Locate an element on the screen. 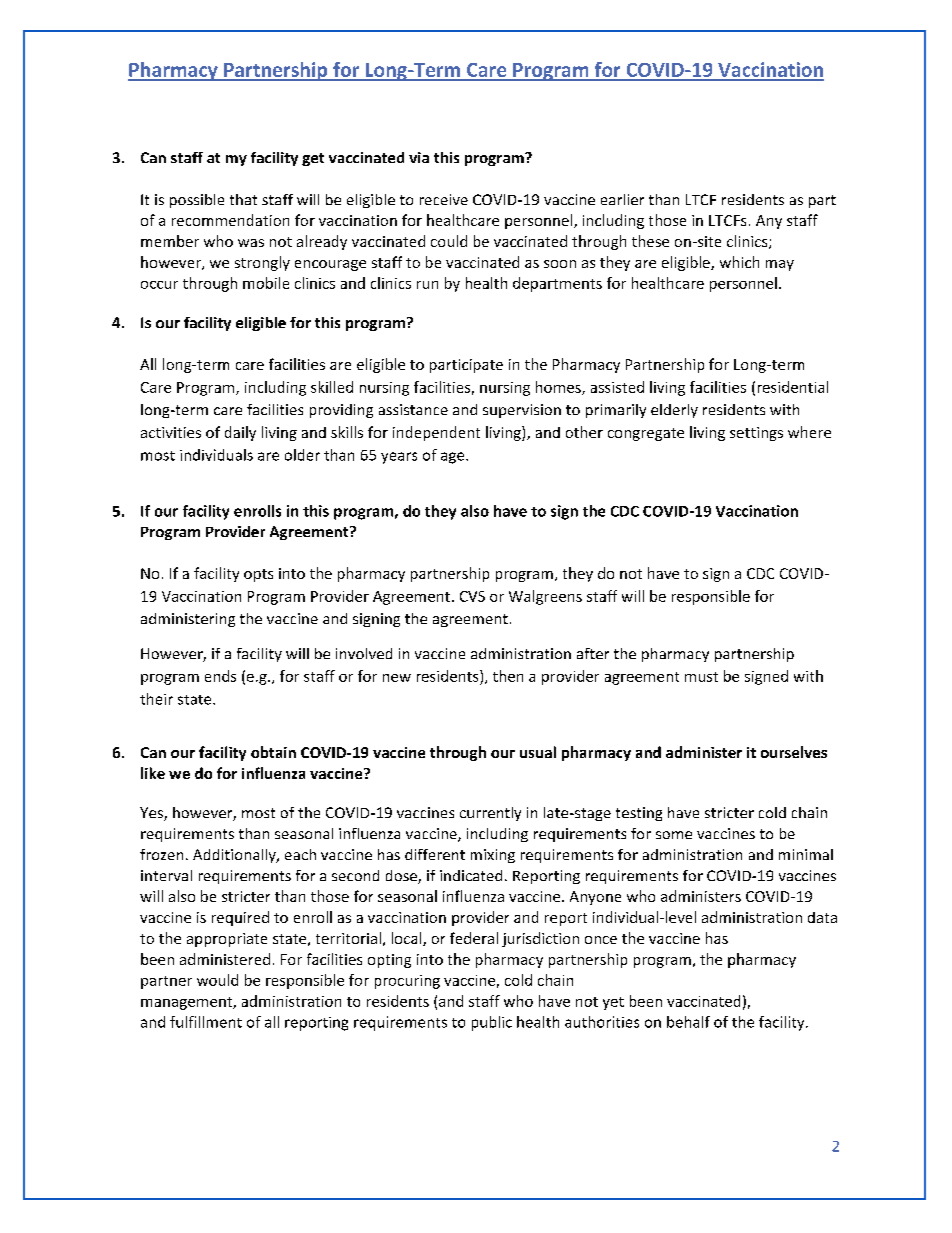 The width and height of the screenshot is (952, 1233). public is located at coordinates (492, 1023).
